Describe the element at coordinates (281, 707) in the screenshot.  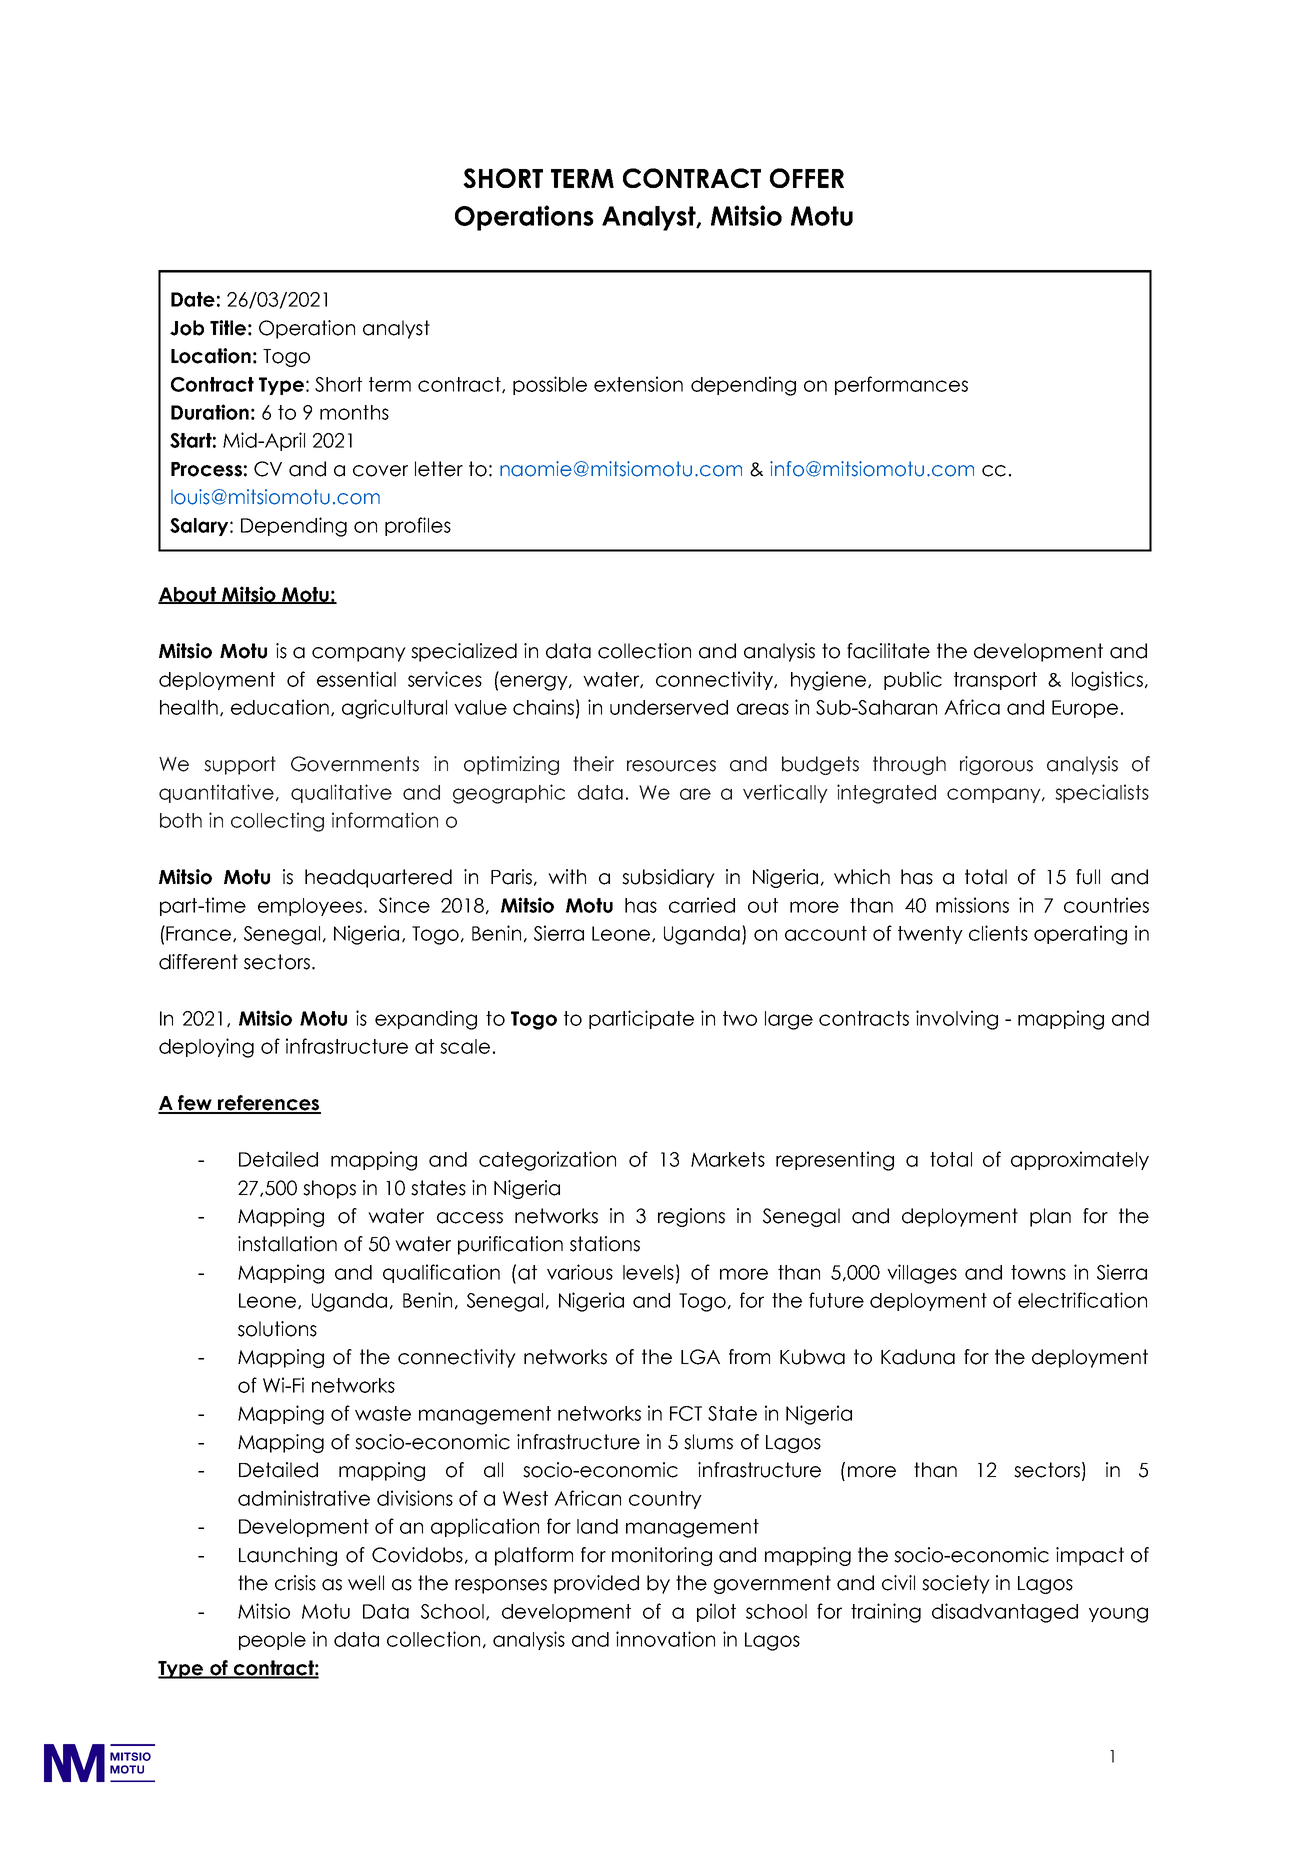
I see `education` at that location.
